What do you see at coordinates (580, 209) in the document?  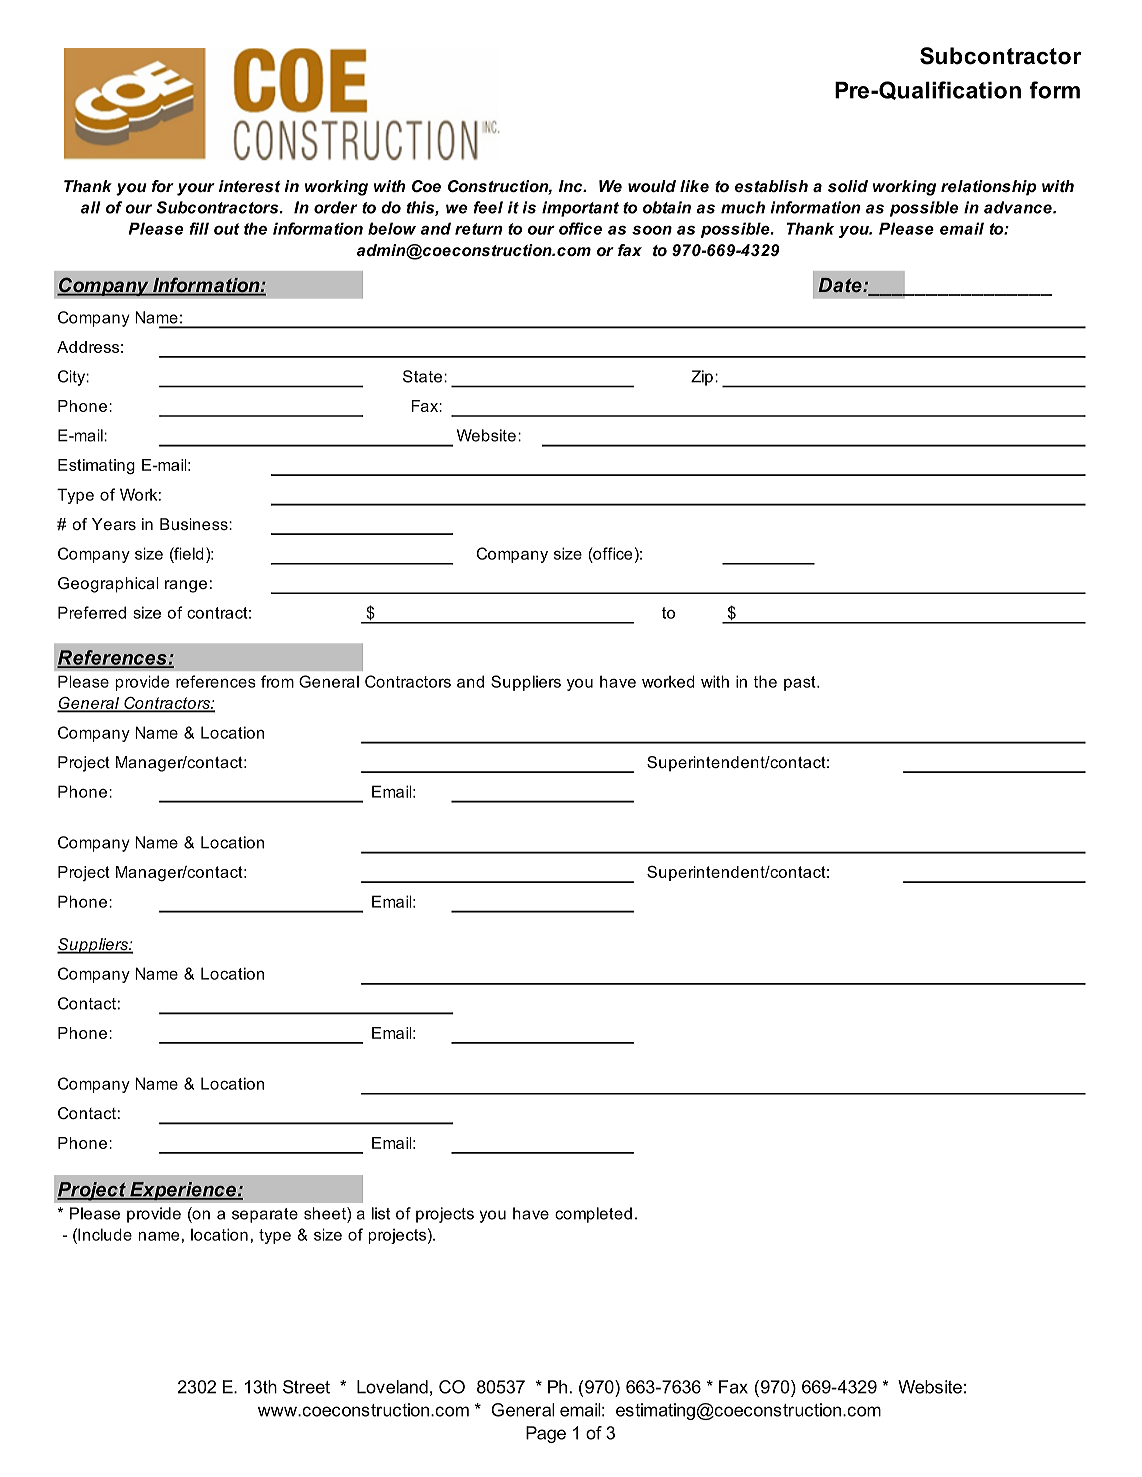 I see `important` at bounding box center [580, 209].
